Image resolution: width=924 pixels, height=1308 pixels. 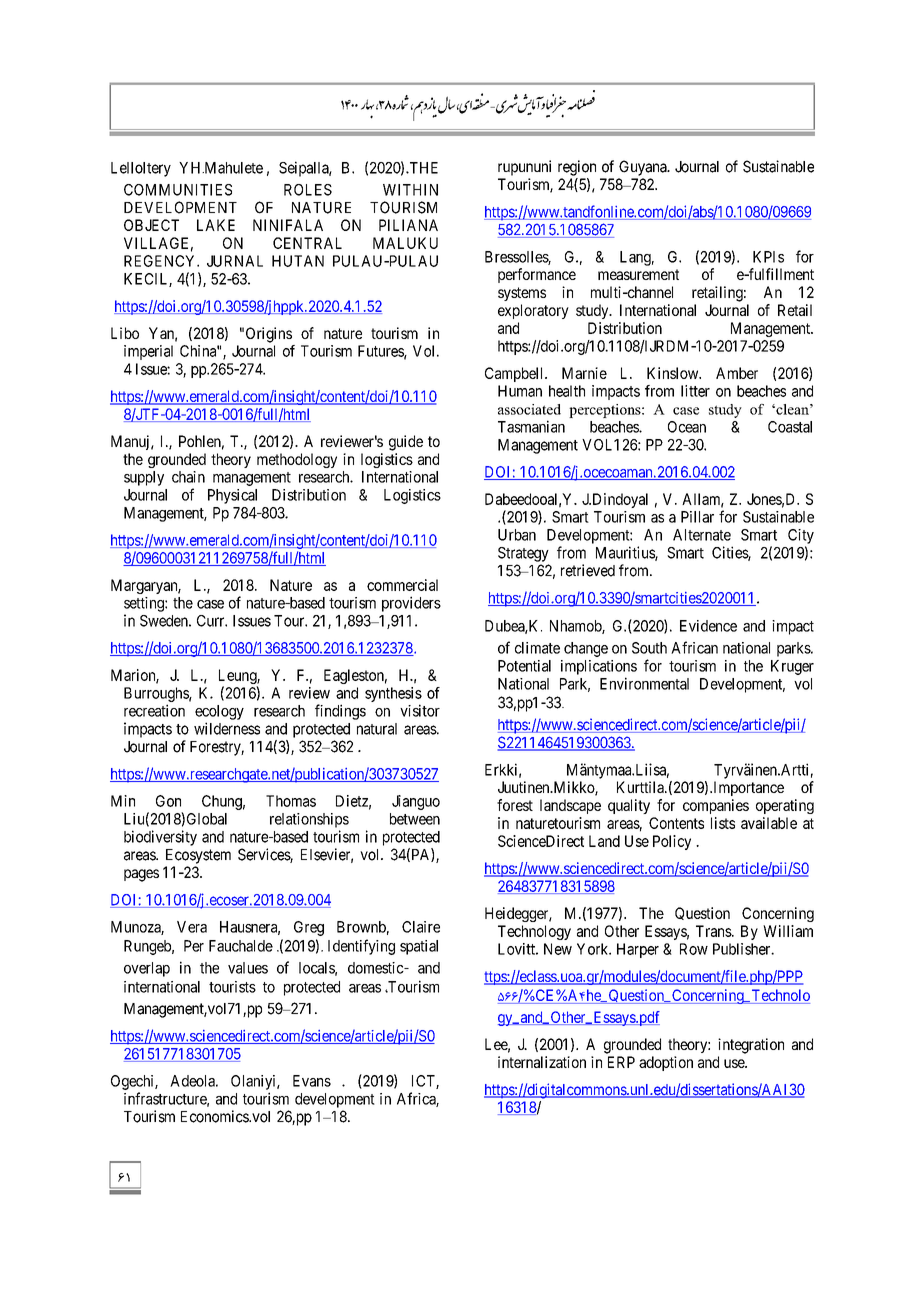 What do you see at coordinates (312, 1081) in the screenshot?
I see `Evans` at bounding box center [312, 1081].
